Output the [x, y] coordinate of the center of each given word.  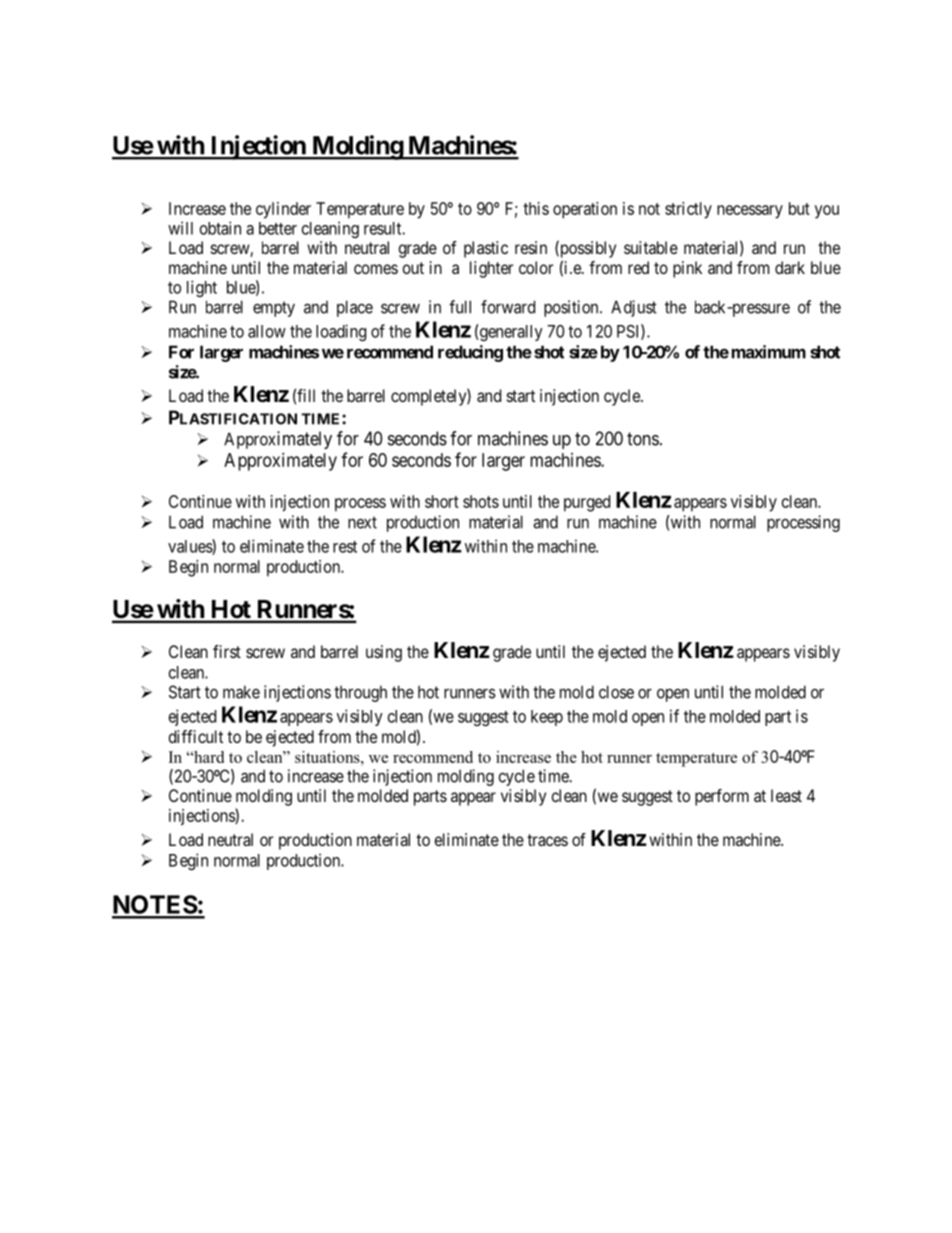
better [278, 228]
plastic [486, 249]
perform [722, 797]
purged [587, 503]
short [442, 501]
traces [547, 840]
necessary [750, 212]
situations [328, 757]
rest [345, 547]
